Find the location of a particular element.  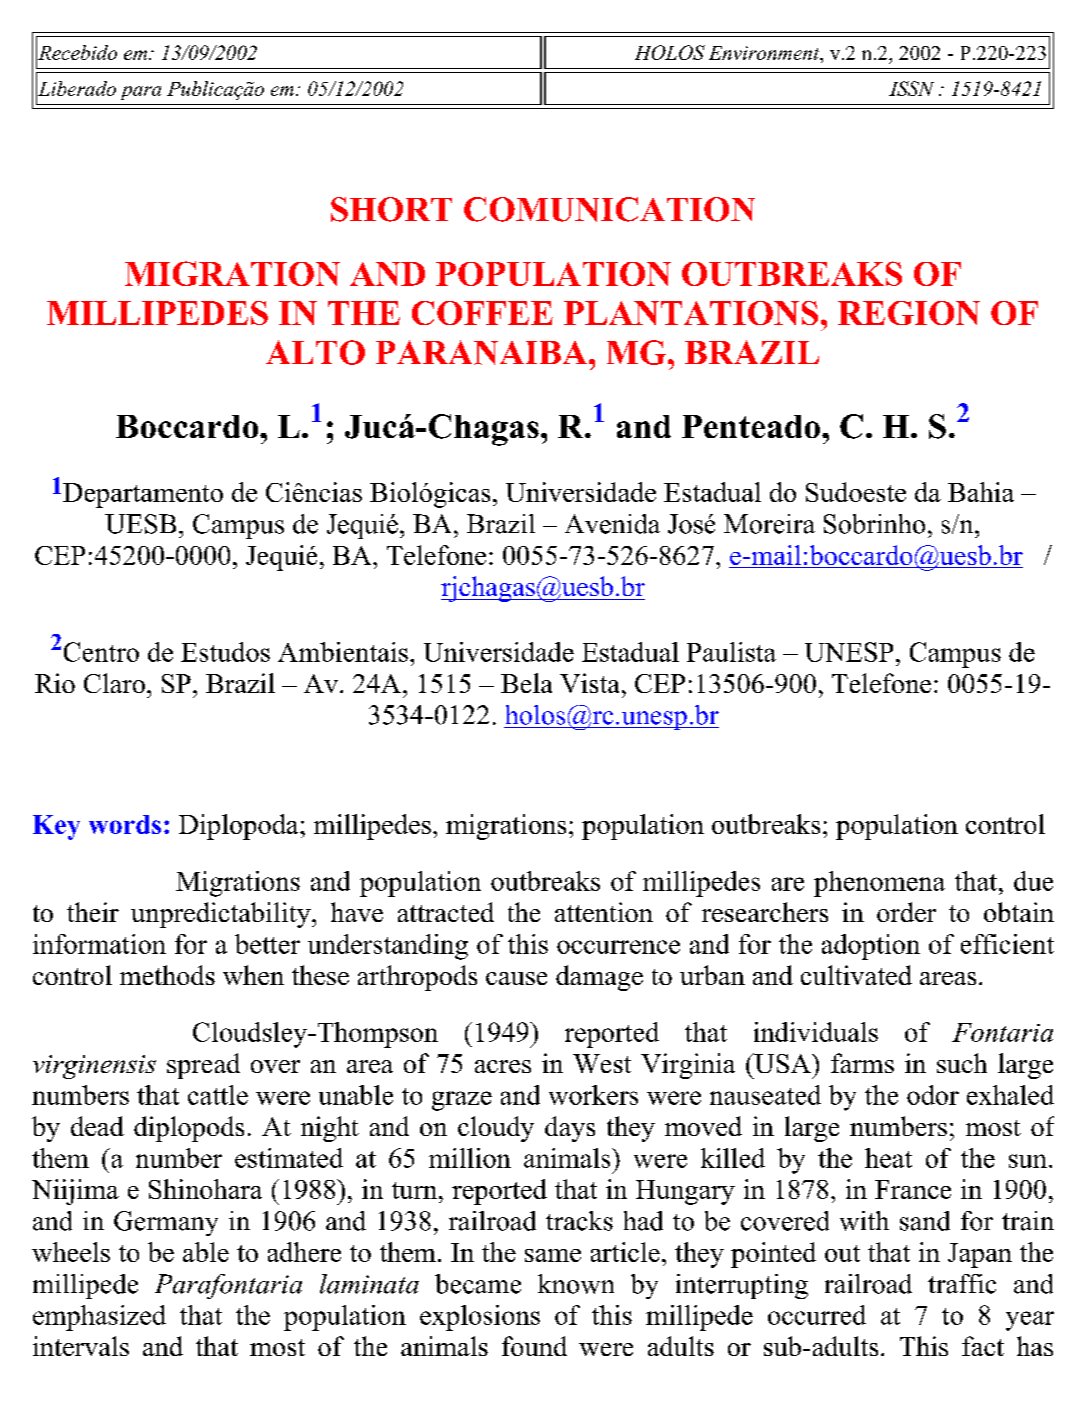

methods is located at coordinates (167, 975).
